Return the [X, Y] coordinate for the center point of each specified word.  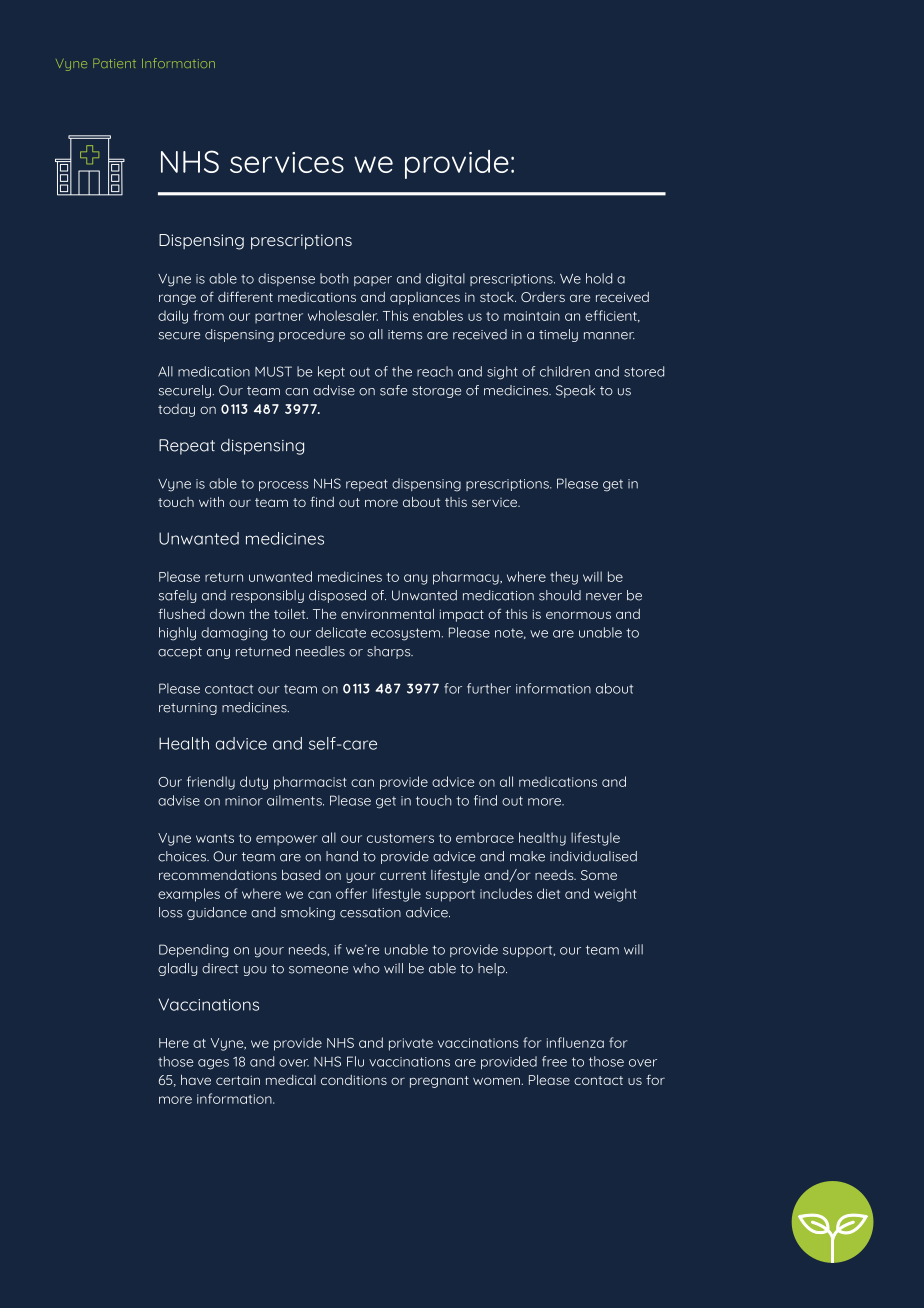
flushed [181, 613]
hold [599, 278]
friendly [211, 783]
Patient [114, 63]
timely [558, 335]
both [334, 278]
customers [400, 838]
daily [173, 317]
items [405, 335]
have [196, 1080]
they [564, 578]
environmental [387, 614]
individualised [593, 856]
